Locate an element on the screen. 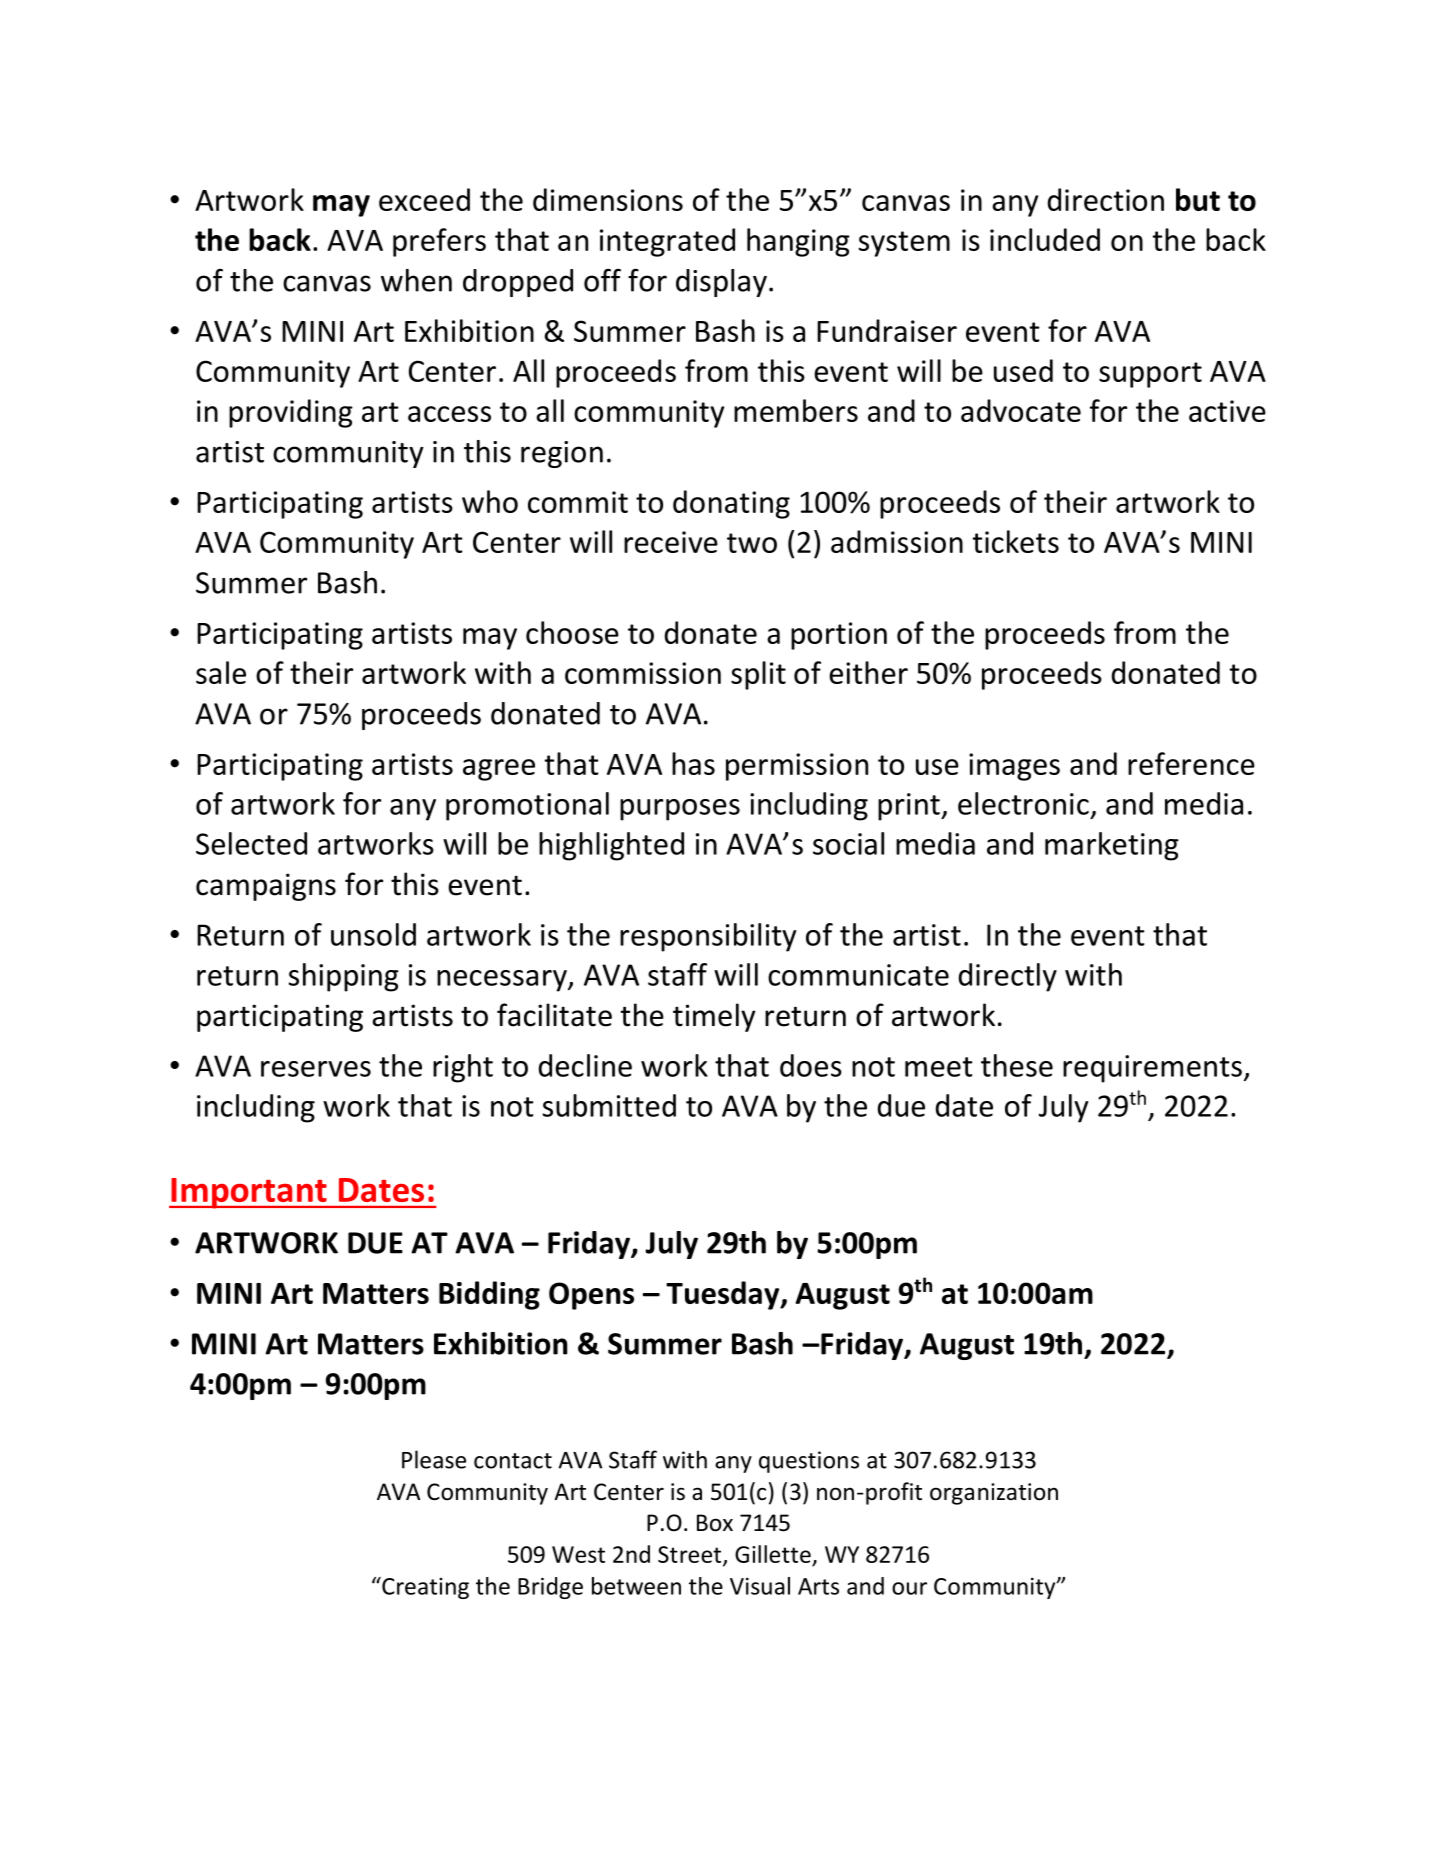 The width and height of the screenshot is (1437, 1860). responsibility is located at coordinates (708, 937).
